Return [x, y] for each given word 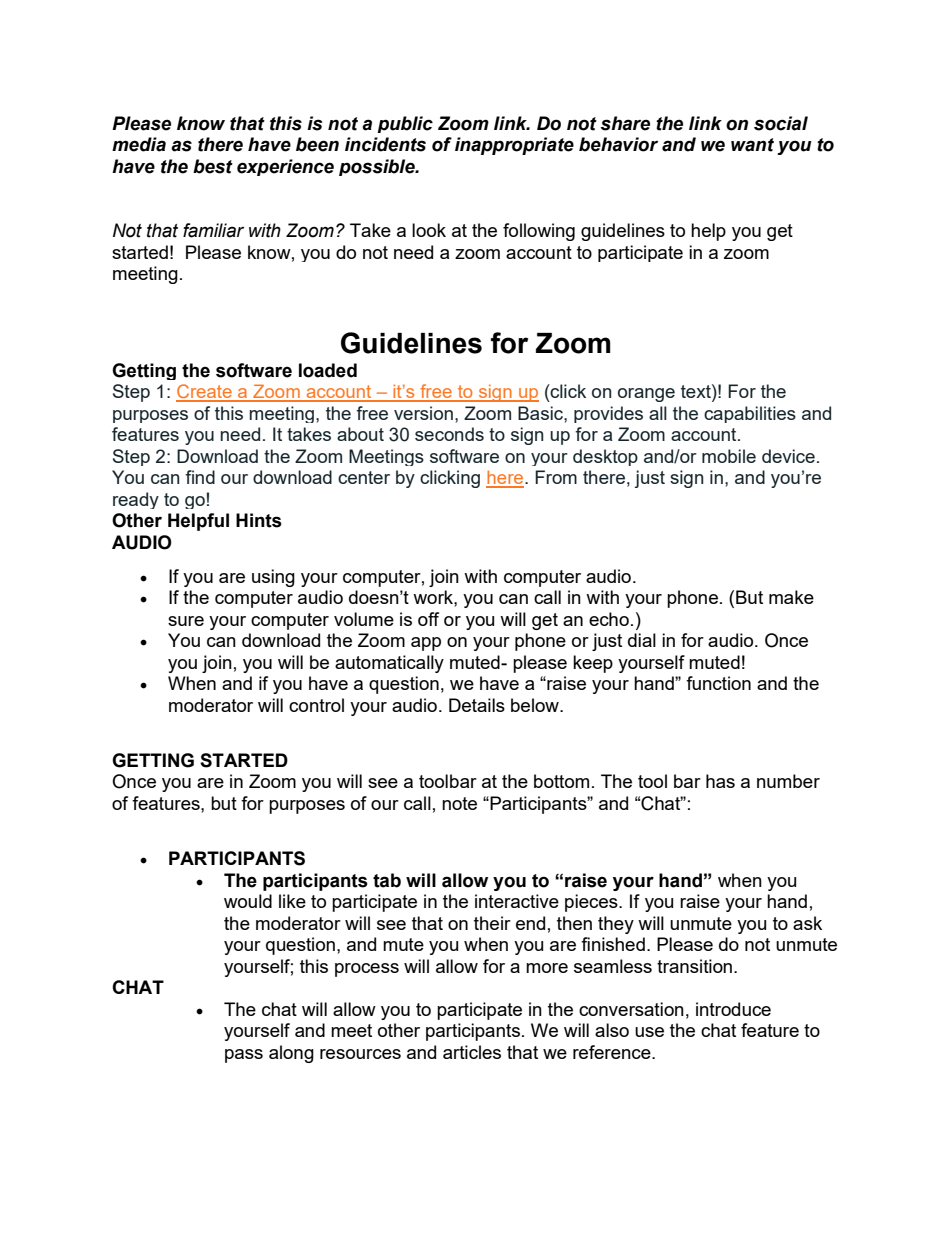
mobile [729, 456]
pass [244, 1056]
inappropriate [514, 146]
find [200, 477]
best [213, 166]
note [459, 803]
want [752, 145]
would [248, 901]
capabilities [750, 414]
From [556, 477]
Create [205, 392]
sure [186, 621]
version [423, 413]
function [718, 683]
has [720, 781]
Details [477, 705]
